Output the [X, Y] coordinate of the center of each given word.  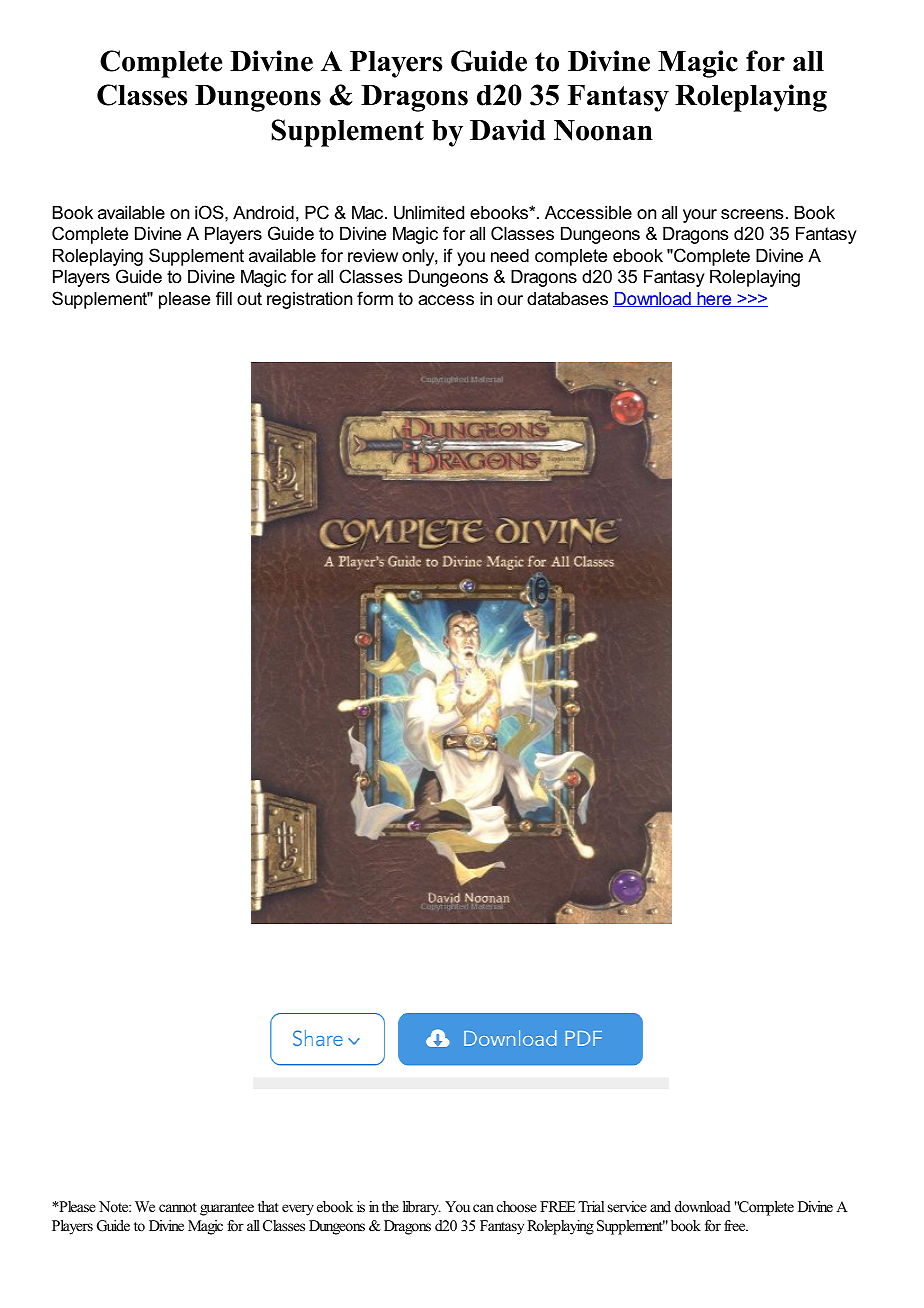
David [507, 130]
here [714, 299]
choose [517, 1206]
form [375, 298]
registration [309, 300]
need [510, 256]
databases [567, 299]
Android [263, 213]
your [700, 216]
